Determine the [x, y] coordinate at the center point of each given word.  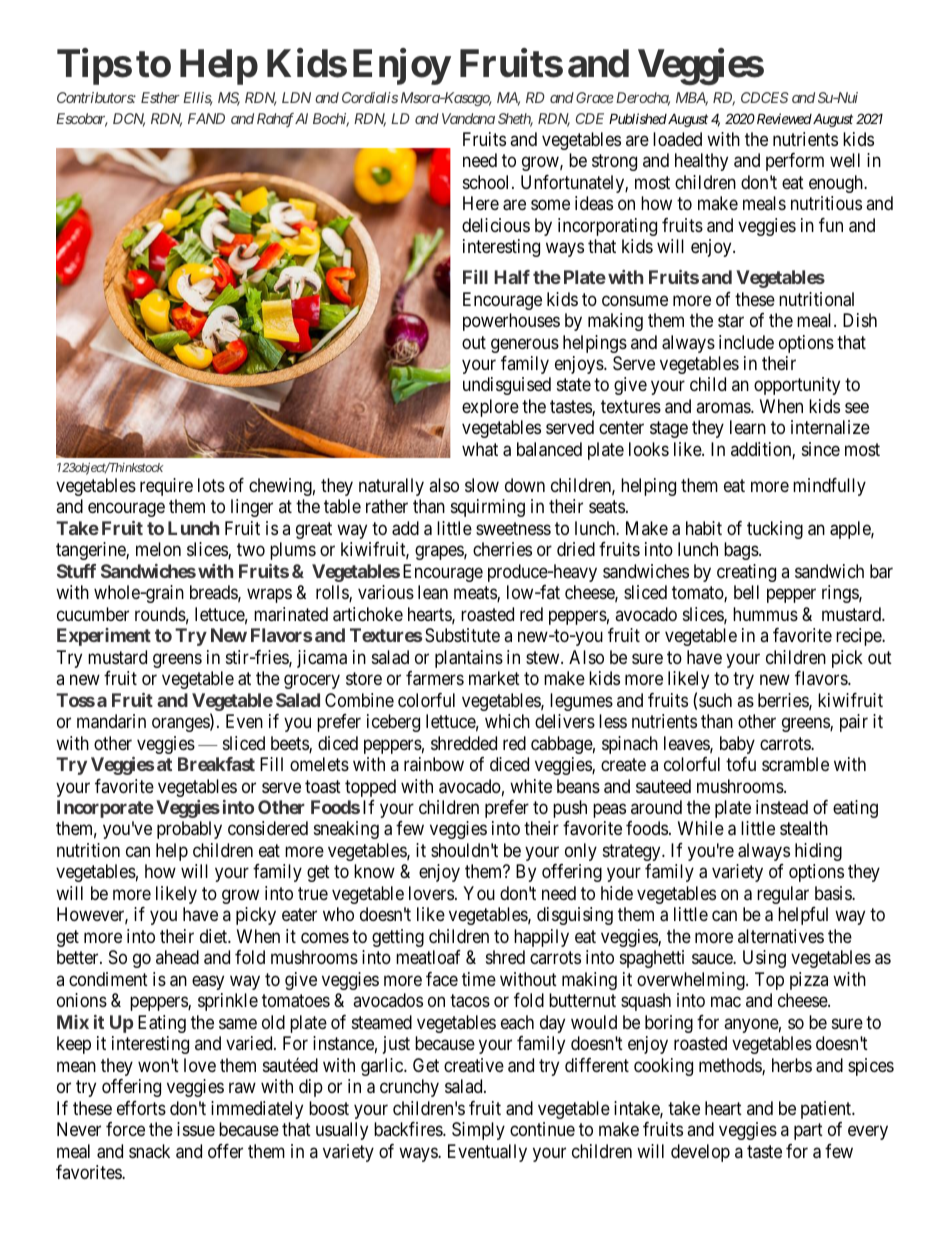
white [531, 786]
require [166, 487]
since [821, 449]
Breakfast [216, 764]
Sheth [515, 120]
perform [795, 162]
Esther [160, 97]
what [480, 449]
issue [196, 1129]
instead [782, 807]
